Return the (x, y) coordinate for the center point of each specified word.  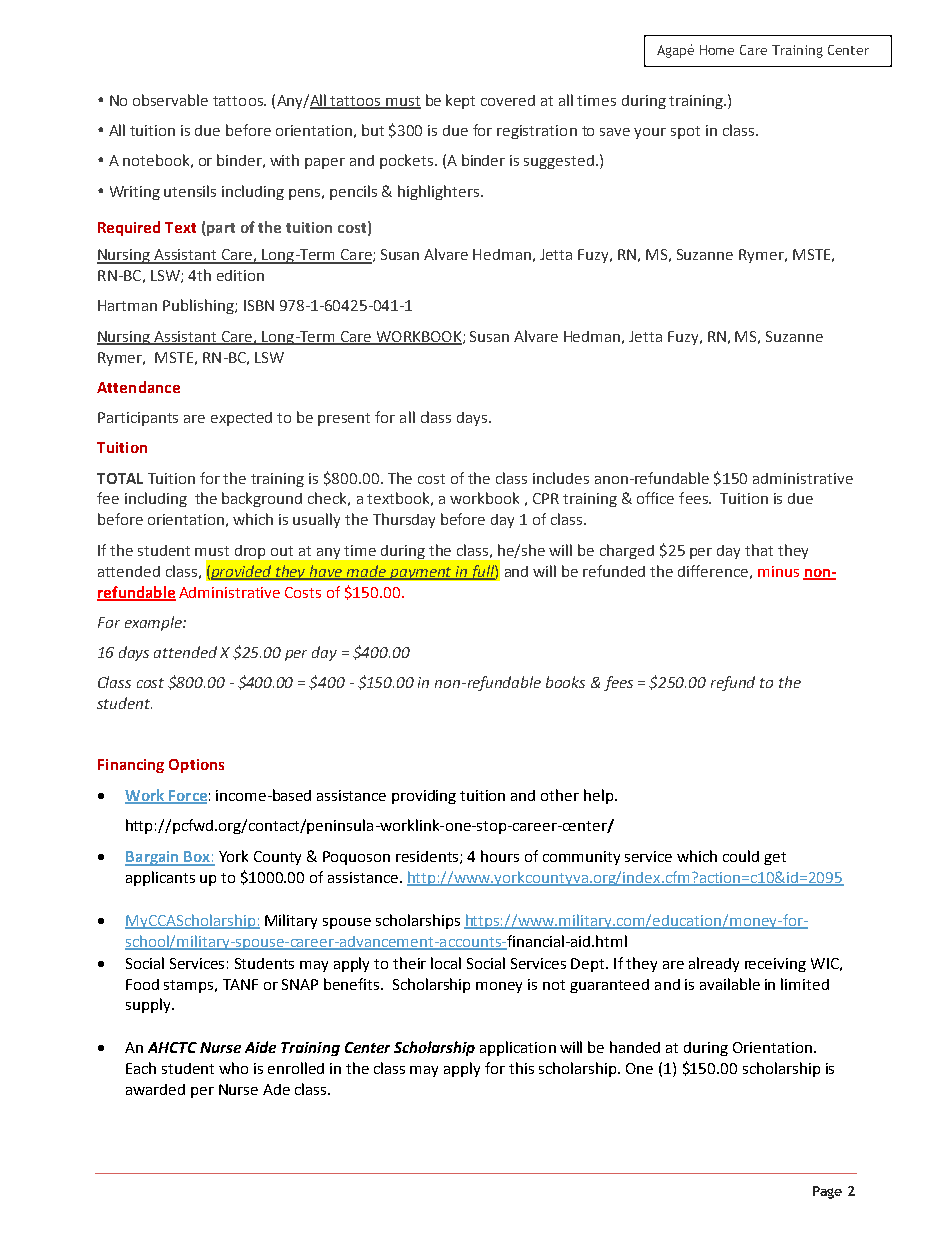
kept (460, 101)
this (521, 1068)
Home (717, 50)
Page (827, 1192)
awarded (155, 1089)
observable (170, 100)
